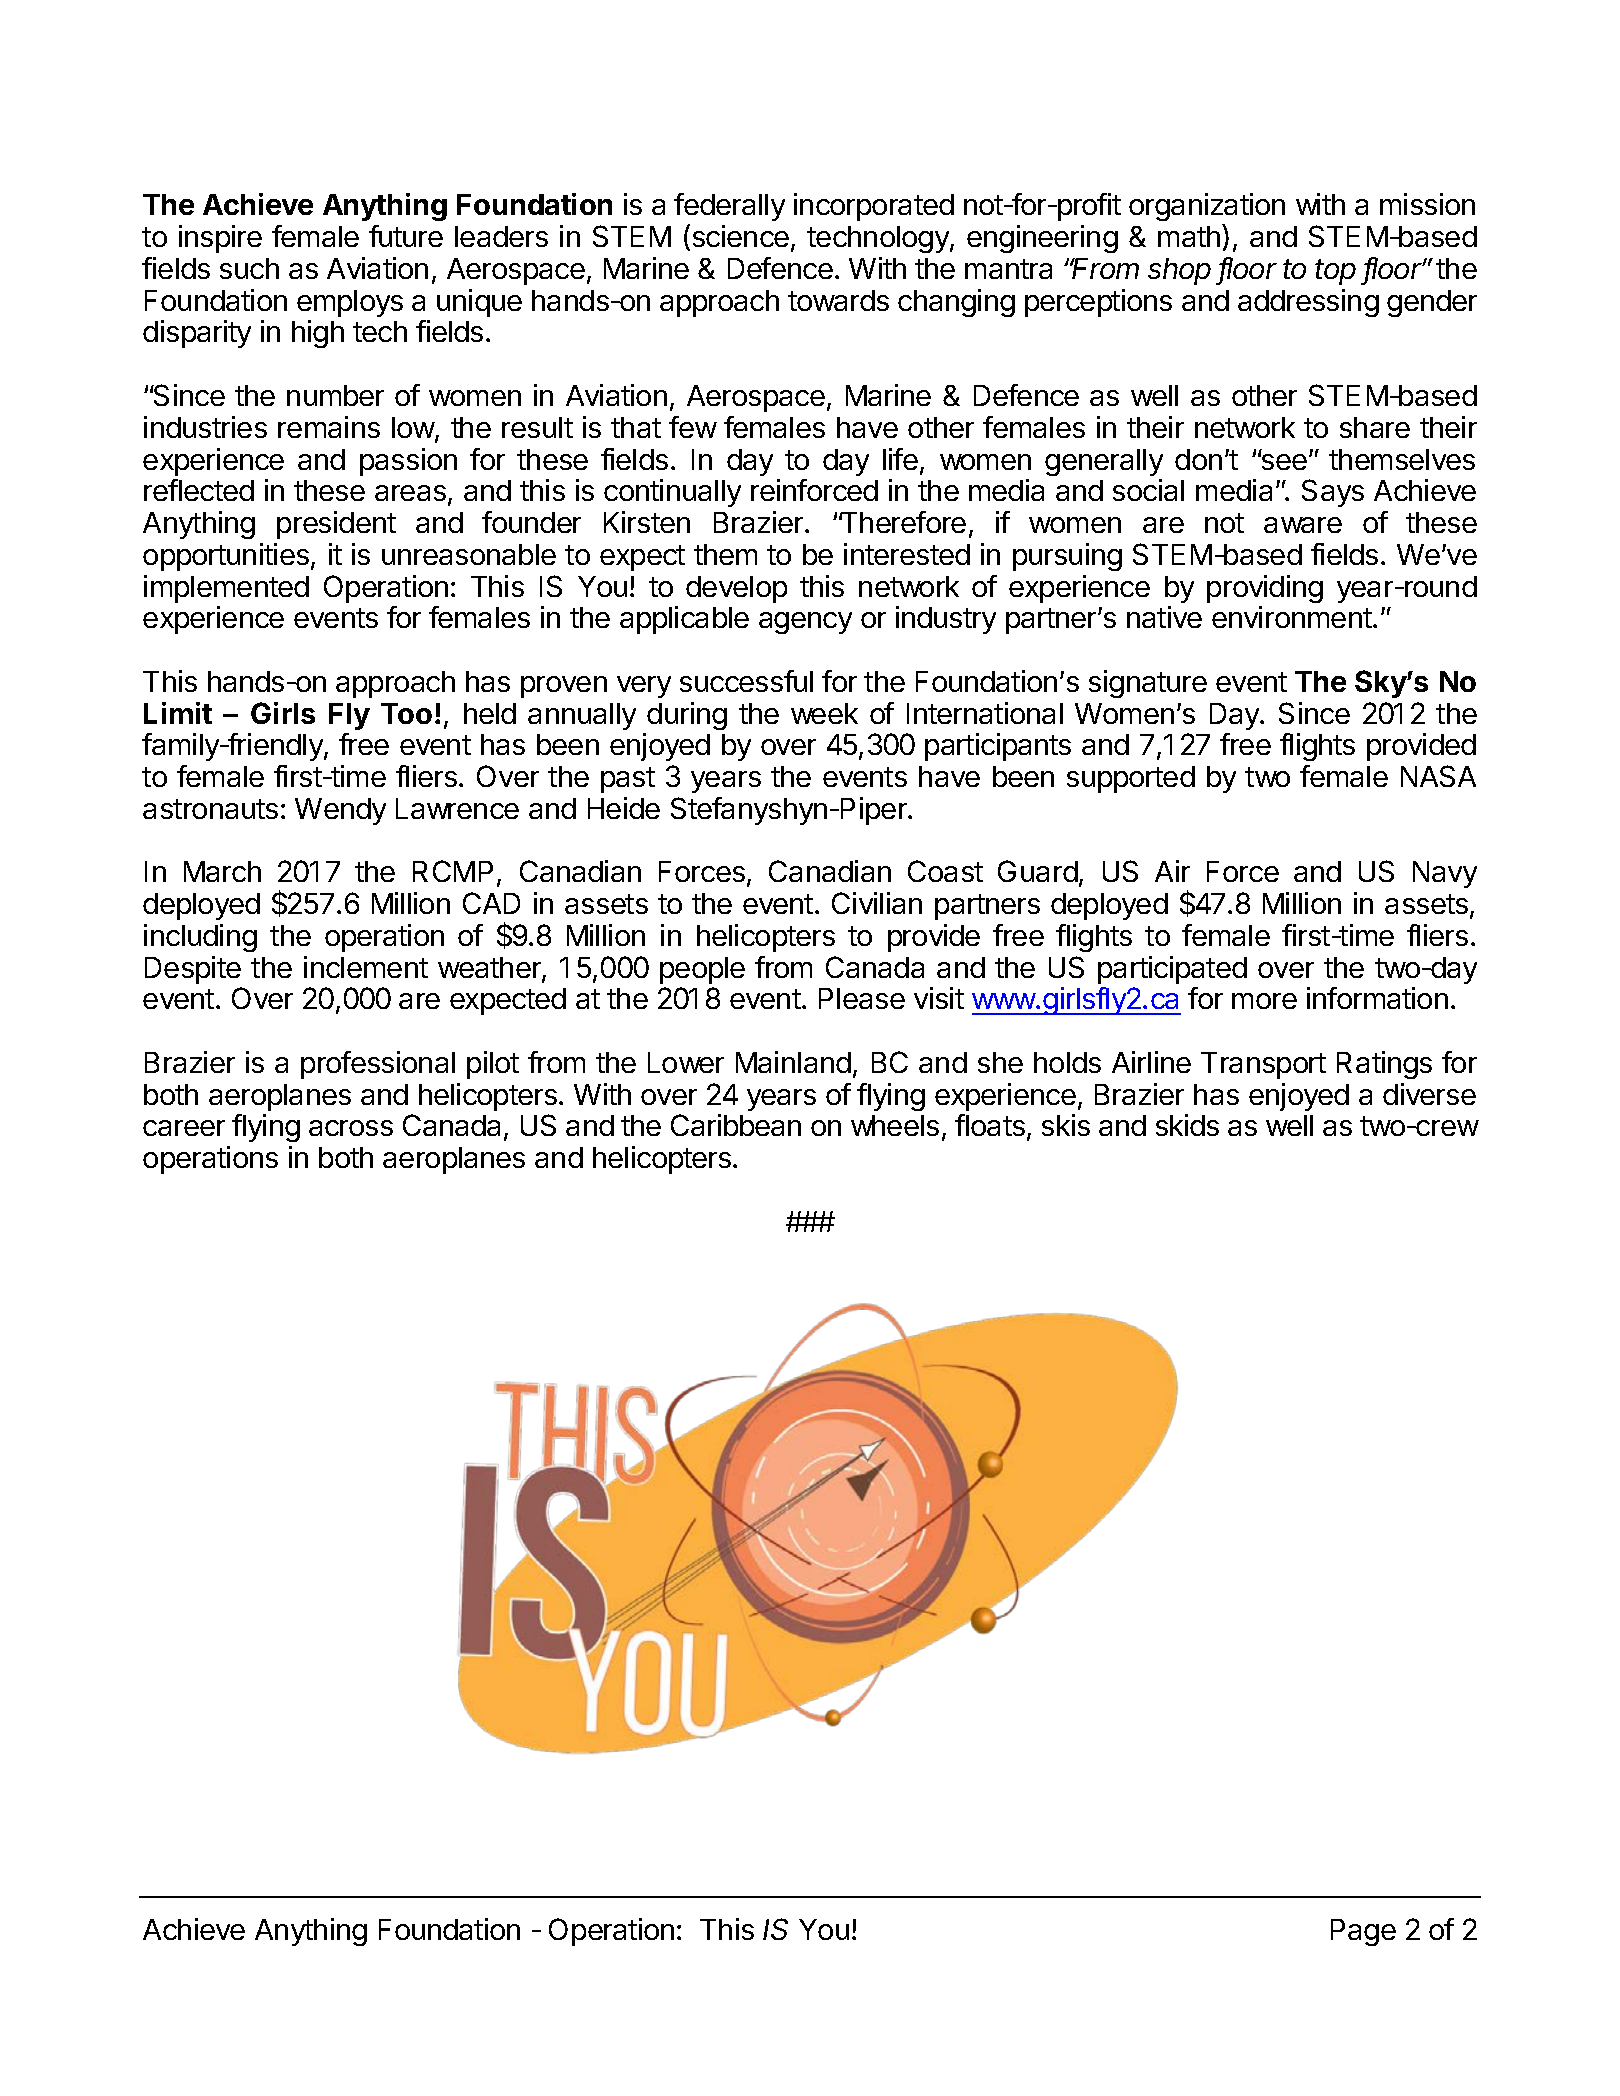 Image resolution: width=1620 pixels, height=2096 pixels. Describe the element at coordinates (736, 1125) in the image. I see `Caribbean` at that location.
